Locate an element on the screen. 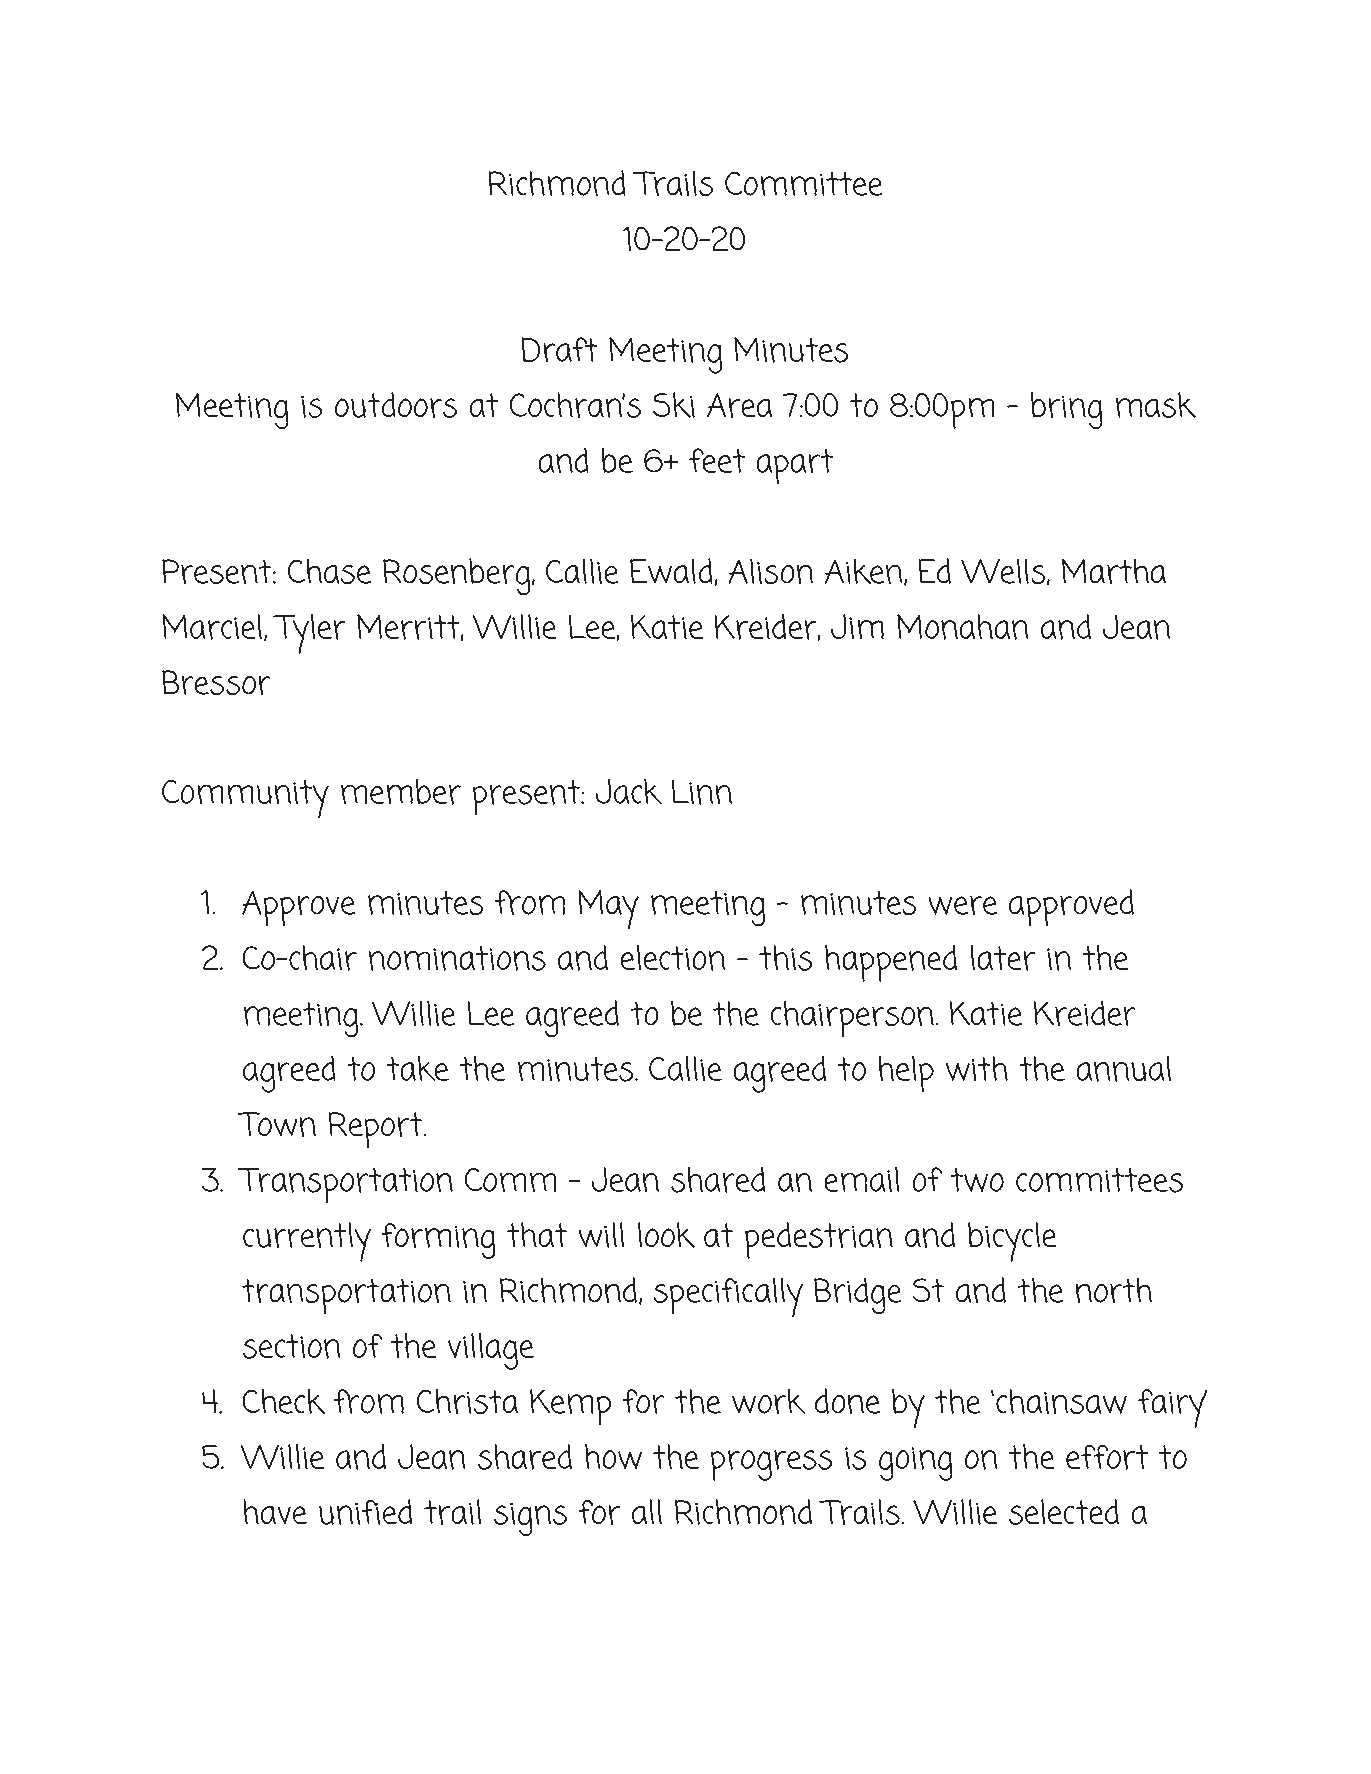 The height and width of the screenshot is (1774, 1371). Report is located at coordinates (376, 1130).
